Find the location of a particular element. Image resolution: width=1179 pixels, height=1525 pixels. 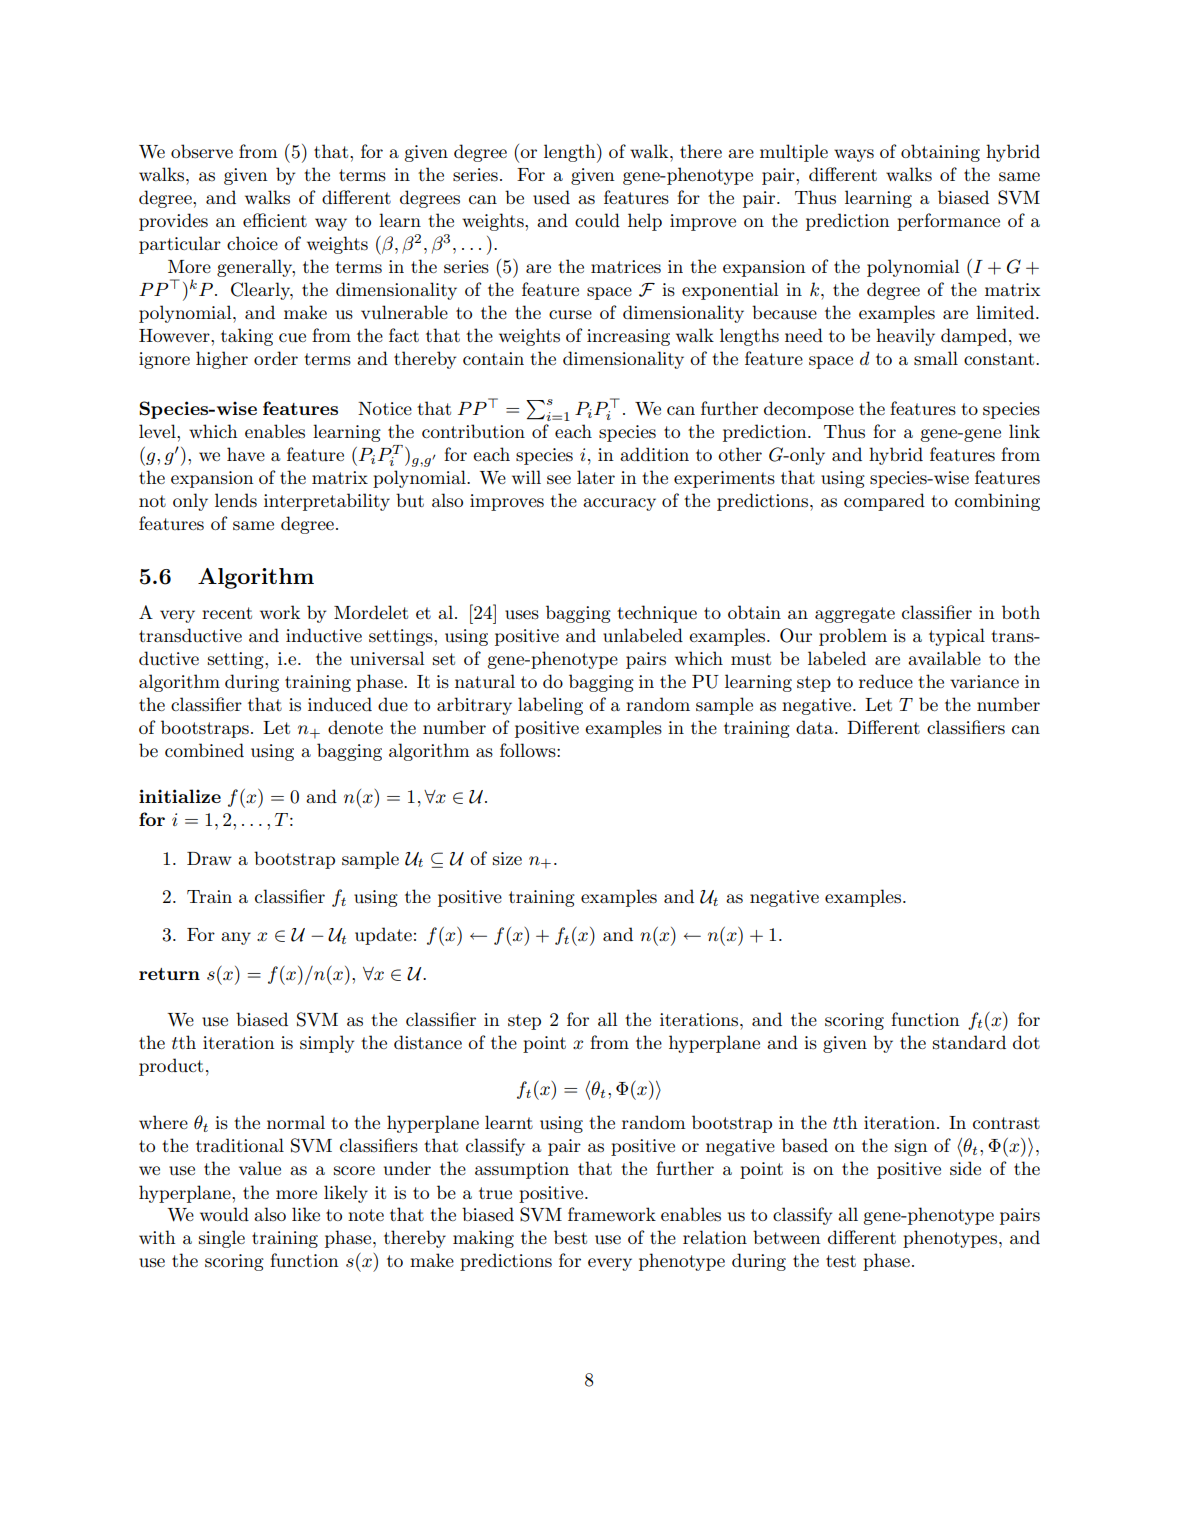

induced is located at coordinates (340, 704).
